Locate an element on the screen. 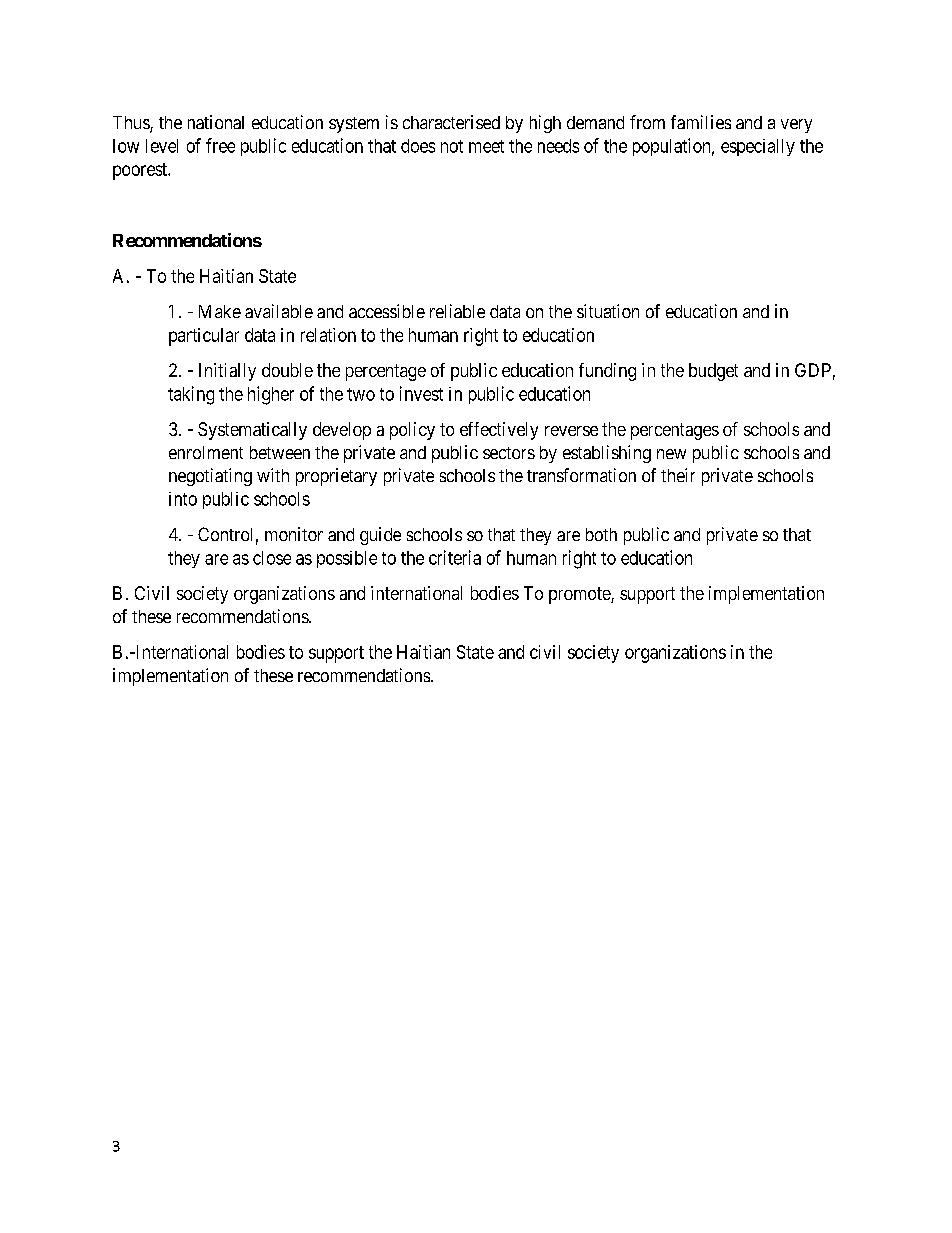 This screenshot has width=952, height=1233. families is located at coordinates (701, 122).
